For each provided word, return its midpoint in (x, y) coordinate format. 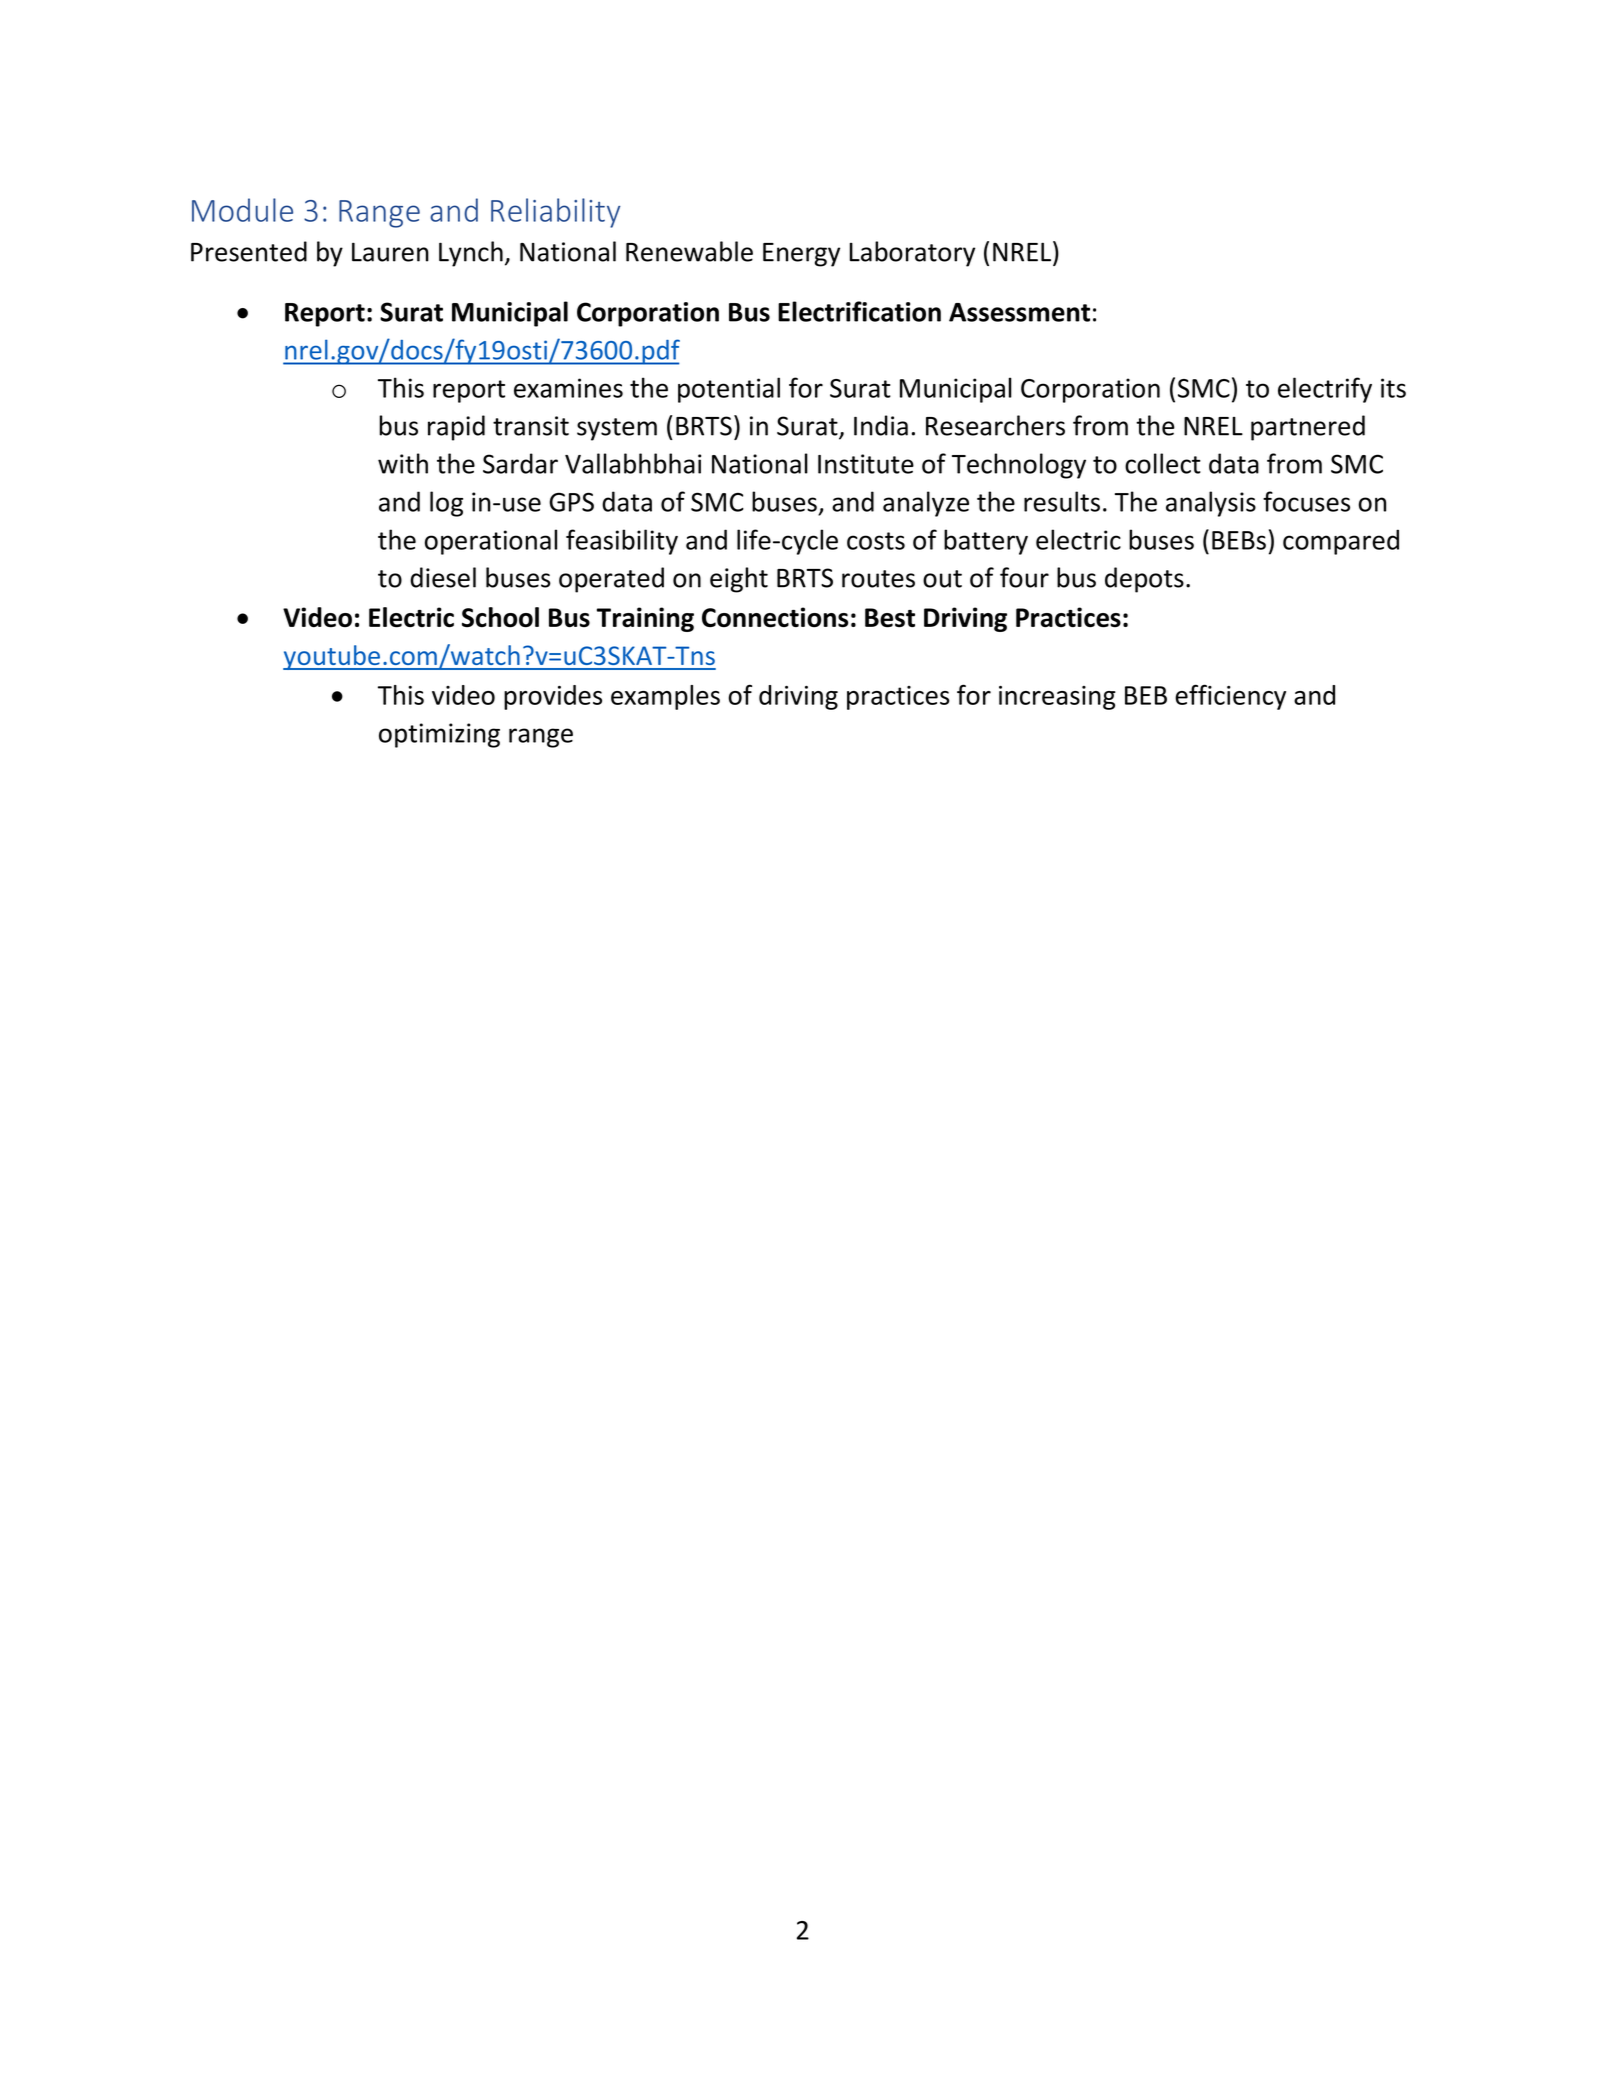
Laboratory (912, 254)
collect (1163, 463)
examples (665, 697)
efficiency (1230, 697)
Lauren (390, 252)
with (403, 463)
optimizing (439, 735)
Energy (801, 255)
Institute (866, 464)
